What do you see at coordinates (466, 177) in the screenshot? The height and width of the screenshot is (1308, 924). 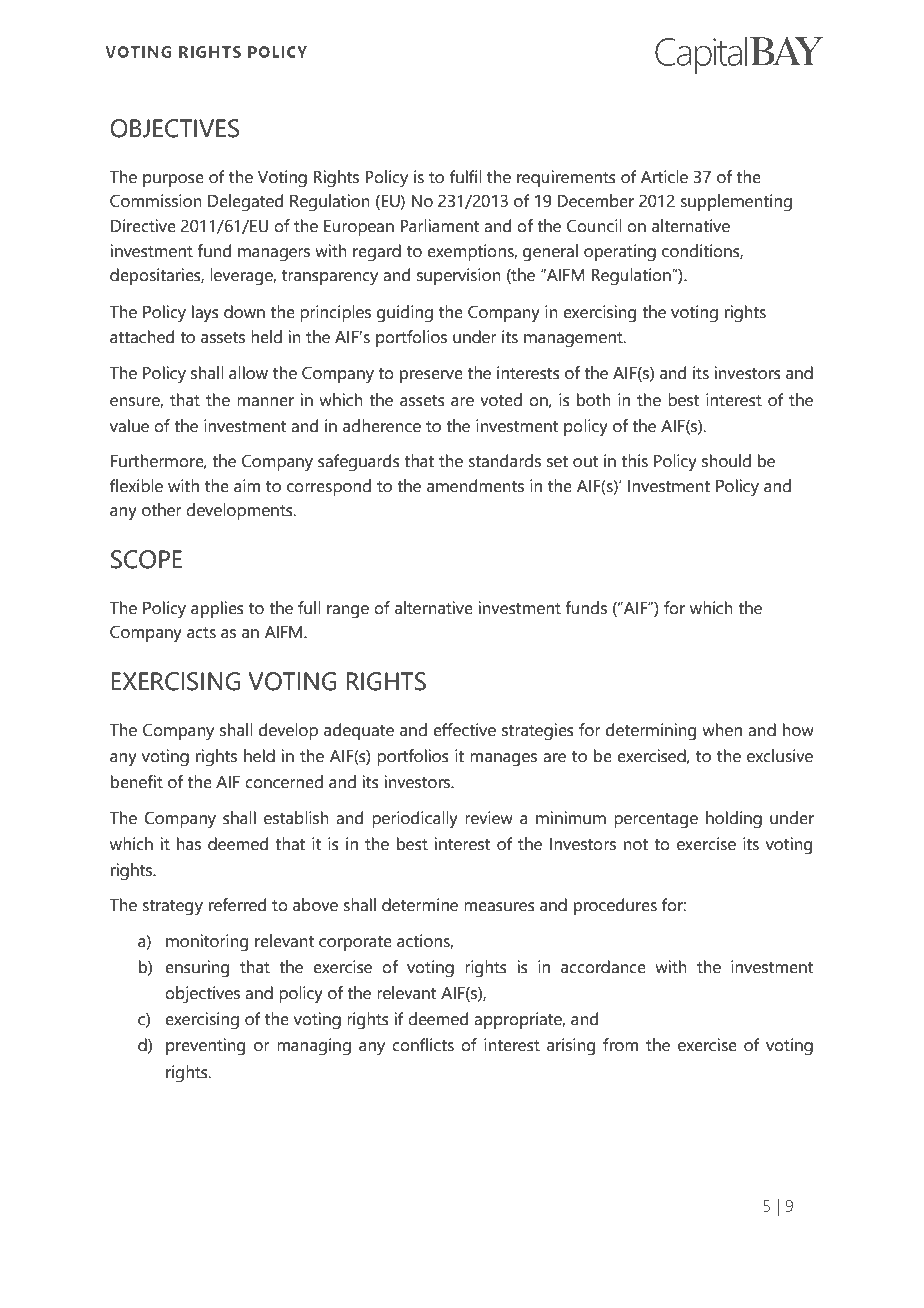 I see `fulfil` at bounding box center [466, 177].
